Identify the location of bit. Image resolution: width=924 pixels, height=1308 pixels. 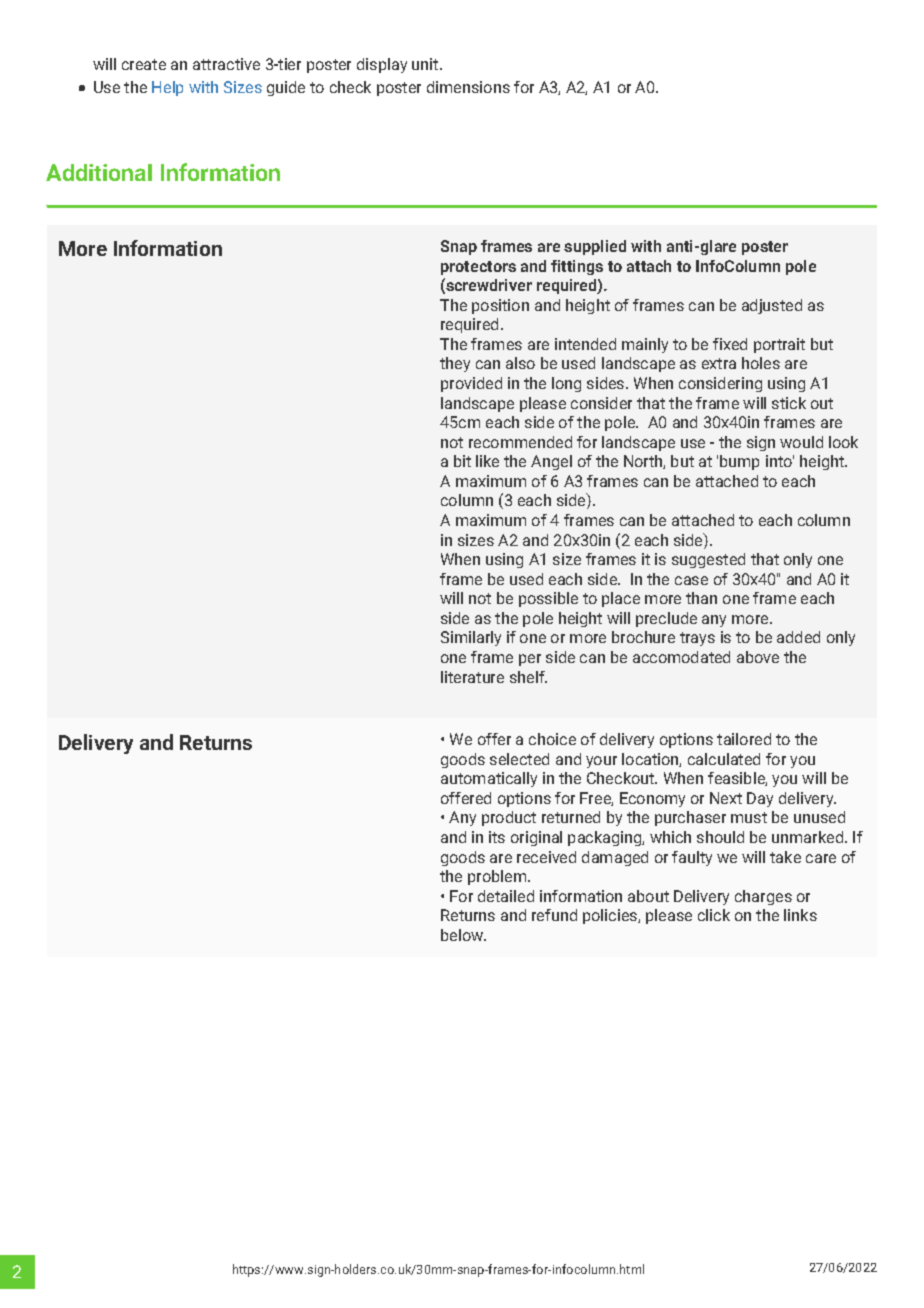
(462, 461).
